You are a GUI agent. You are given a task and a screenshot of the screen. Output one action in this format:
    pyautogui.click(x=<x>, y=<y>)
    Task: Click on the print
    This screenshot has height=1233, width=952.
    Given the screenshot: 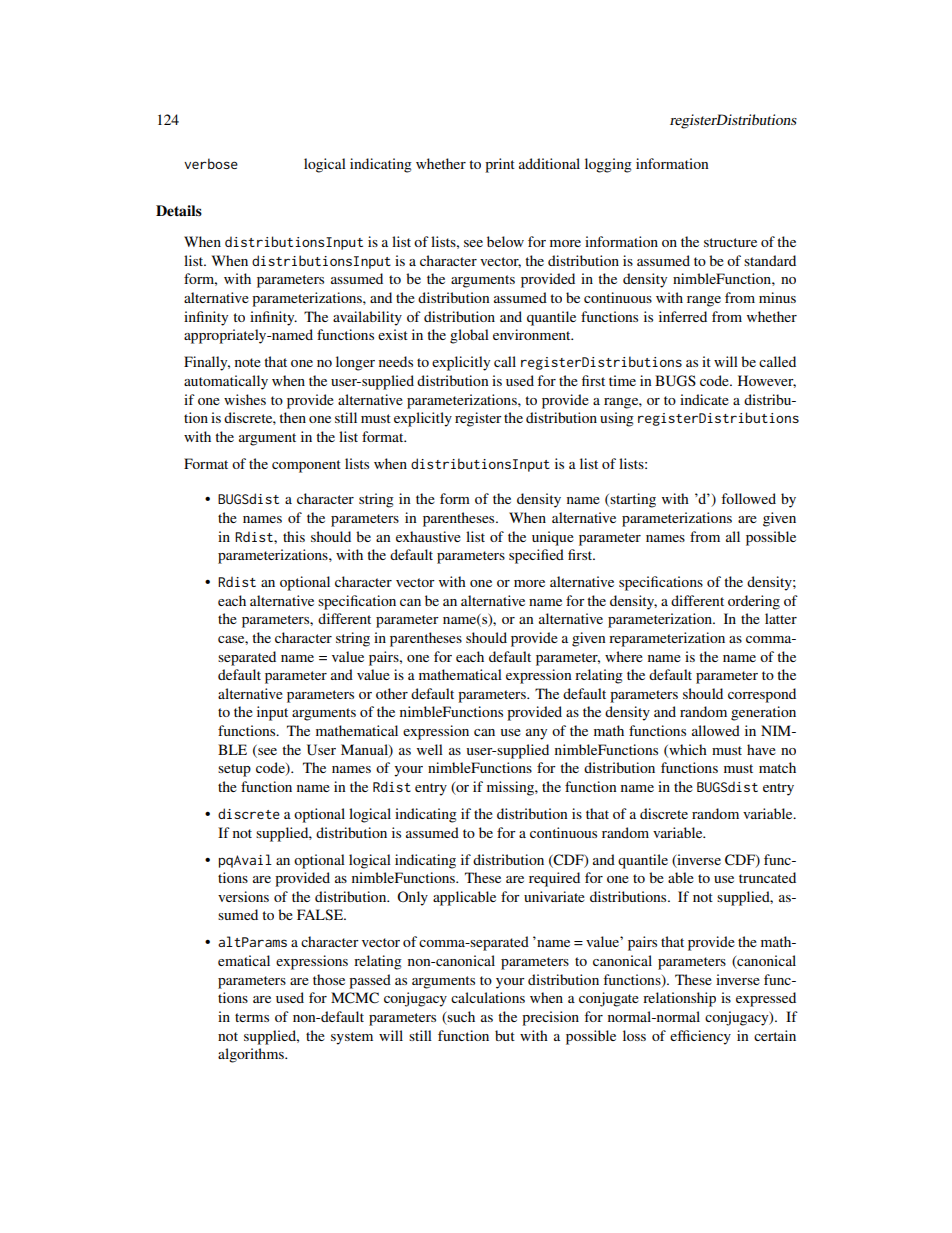 What is the action you would take?
    pyautogui.click(x=500, y=165)
